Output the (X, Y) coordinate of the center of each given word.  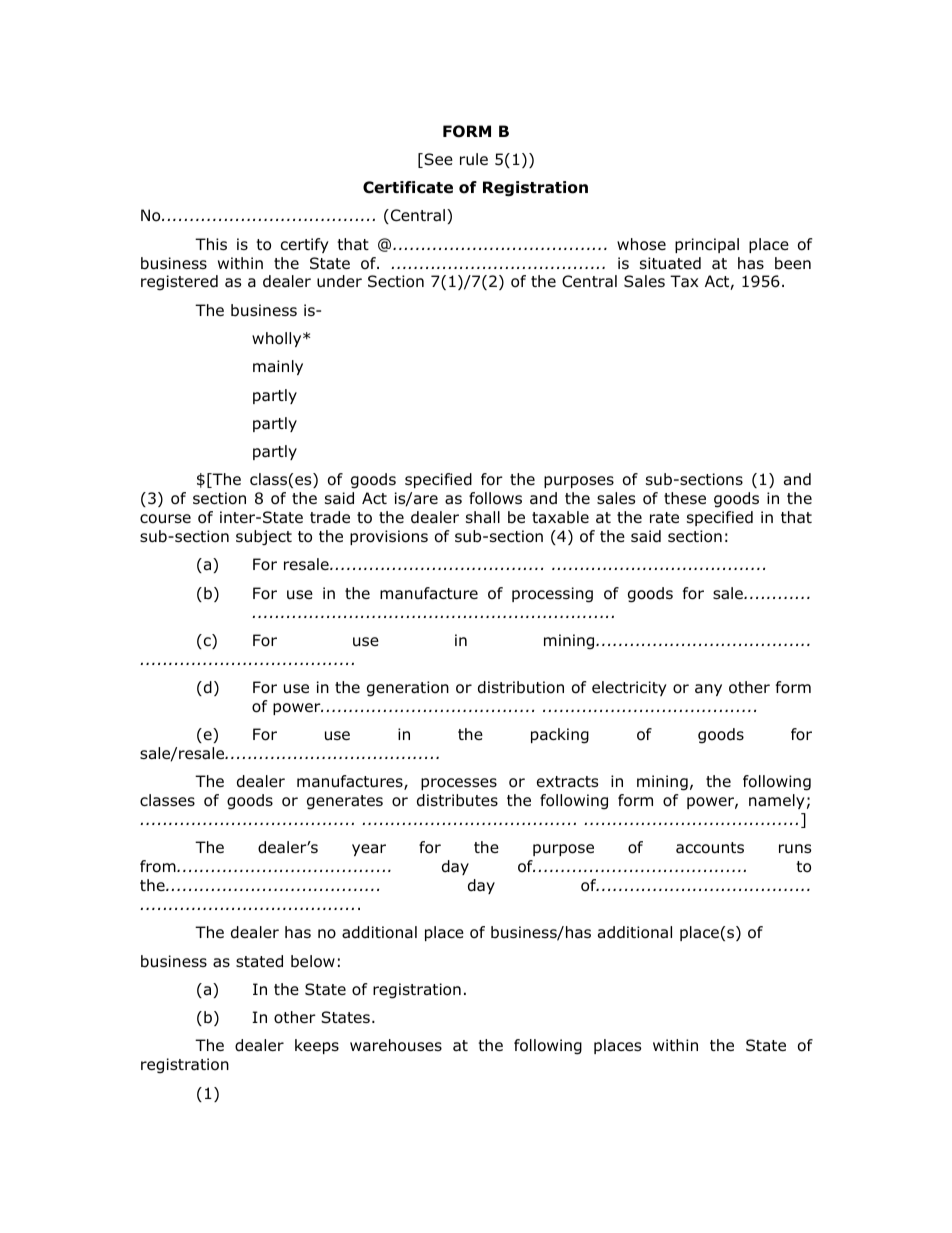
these (685, 498)
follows (495, 498)
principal (707, 245)
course (165, 519)
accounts (710, 848)
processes (459, 784)
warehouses (396, 1045)
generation (408, 689)
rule (474, 159)
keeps (317, 1046)
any (708, 690)
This (211, 244)
